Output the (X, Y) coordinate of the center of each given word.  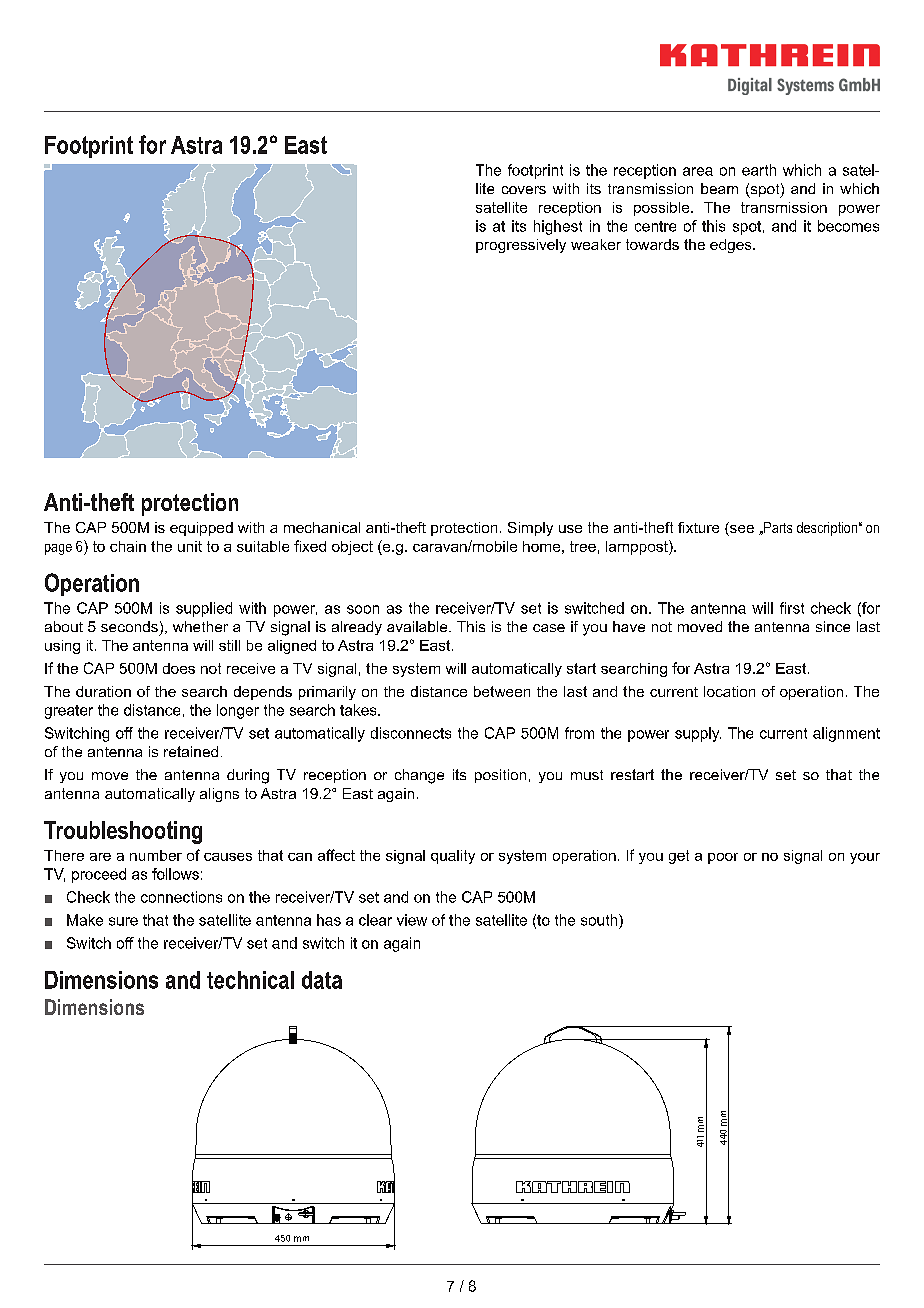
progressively (521, 246)
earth (759, 170)
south (600, 920)
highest (558, 227)
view (412, 920)
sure (123, 921)
